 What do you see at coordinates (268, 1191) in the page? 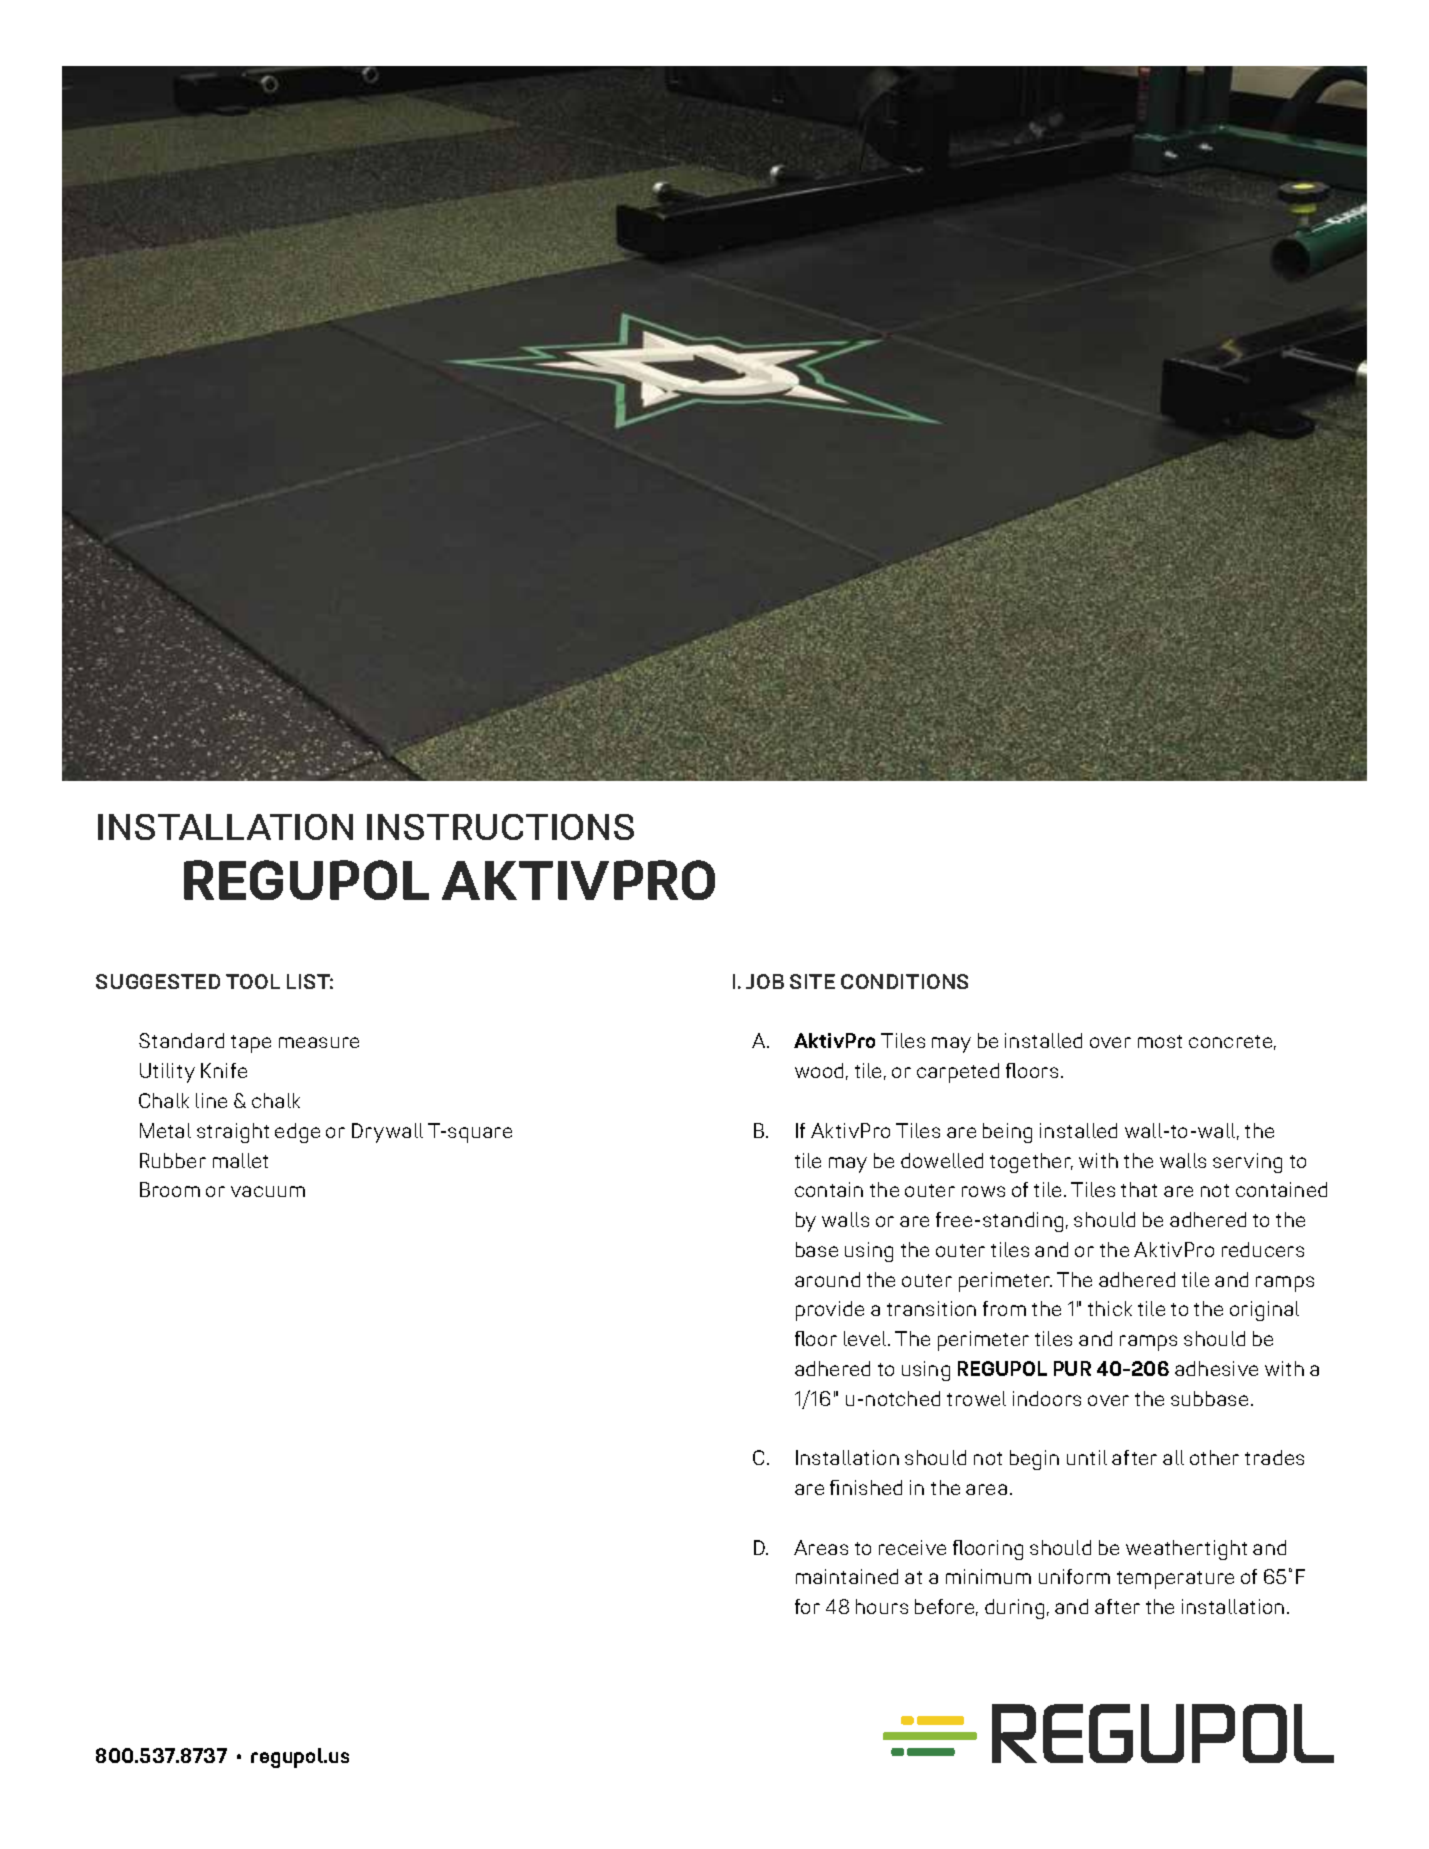
I see `vacuum` at bounding box center [268, 1191].
